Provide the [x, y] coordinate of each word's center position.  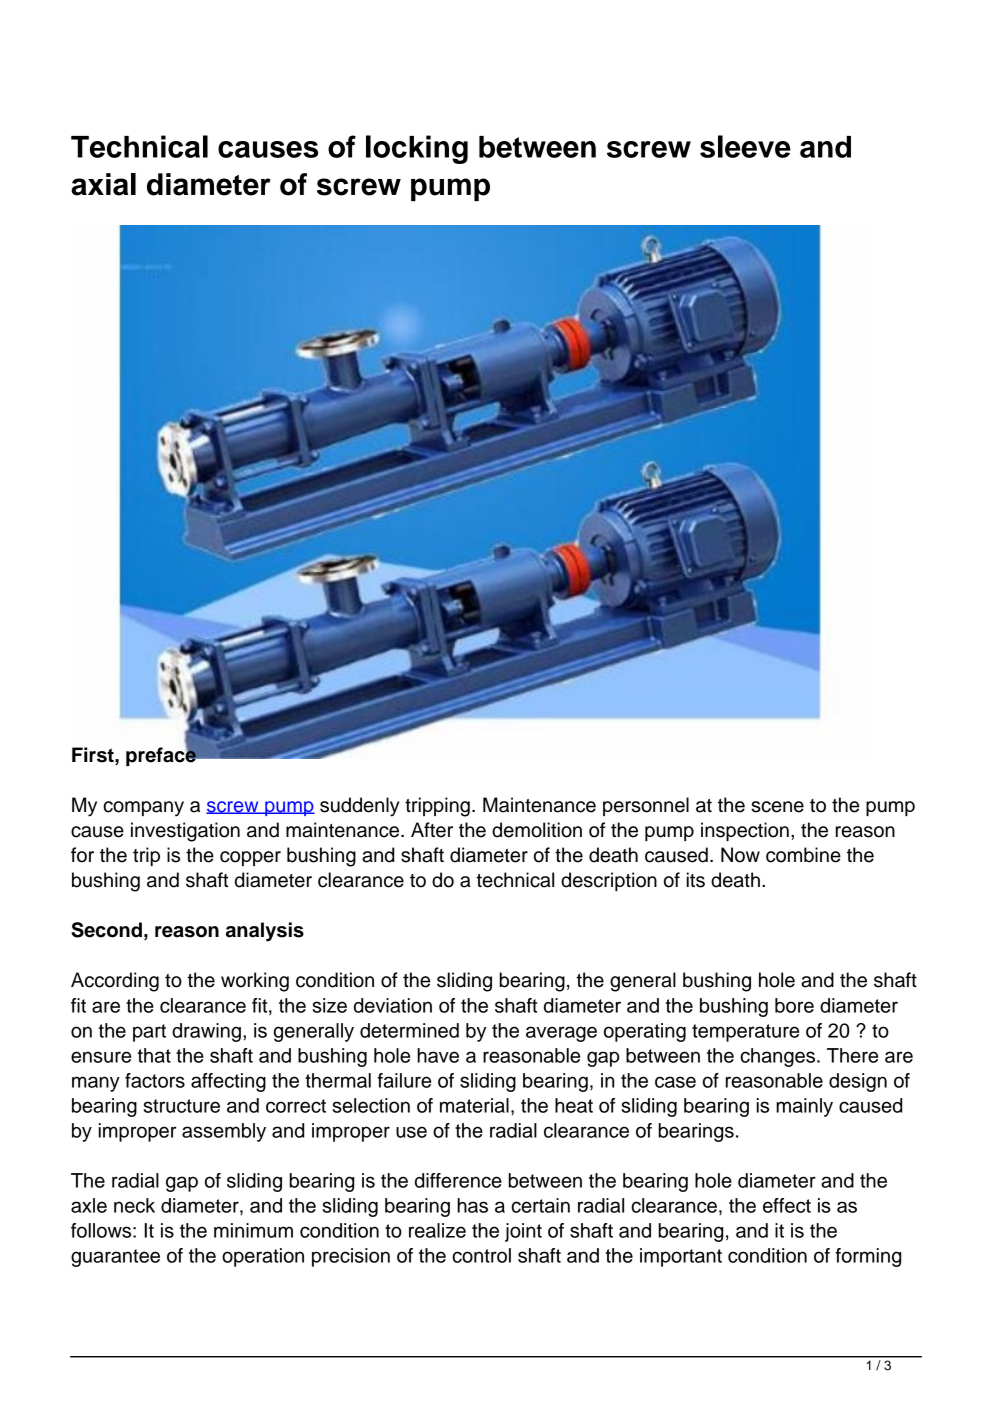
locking [417, 149]
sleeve [745, 146]
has [472, 1205]
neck [134, 1205]
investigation [185, 832]
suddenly [359, 807]
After [432, 830]
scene [777, 807]
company [143, 809]
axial [103, 184]
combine [803, 855]
